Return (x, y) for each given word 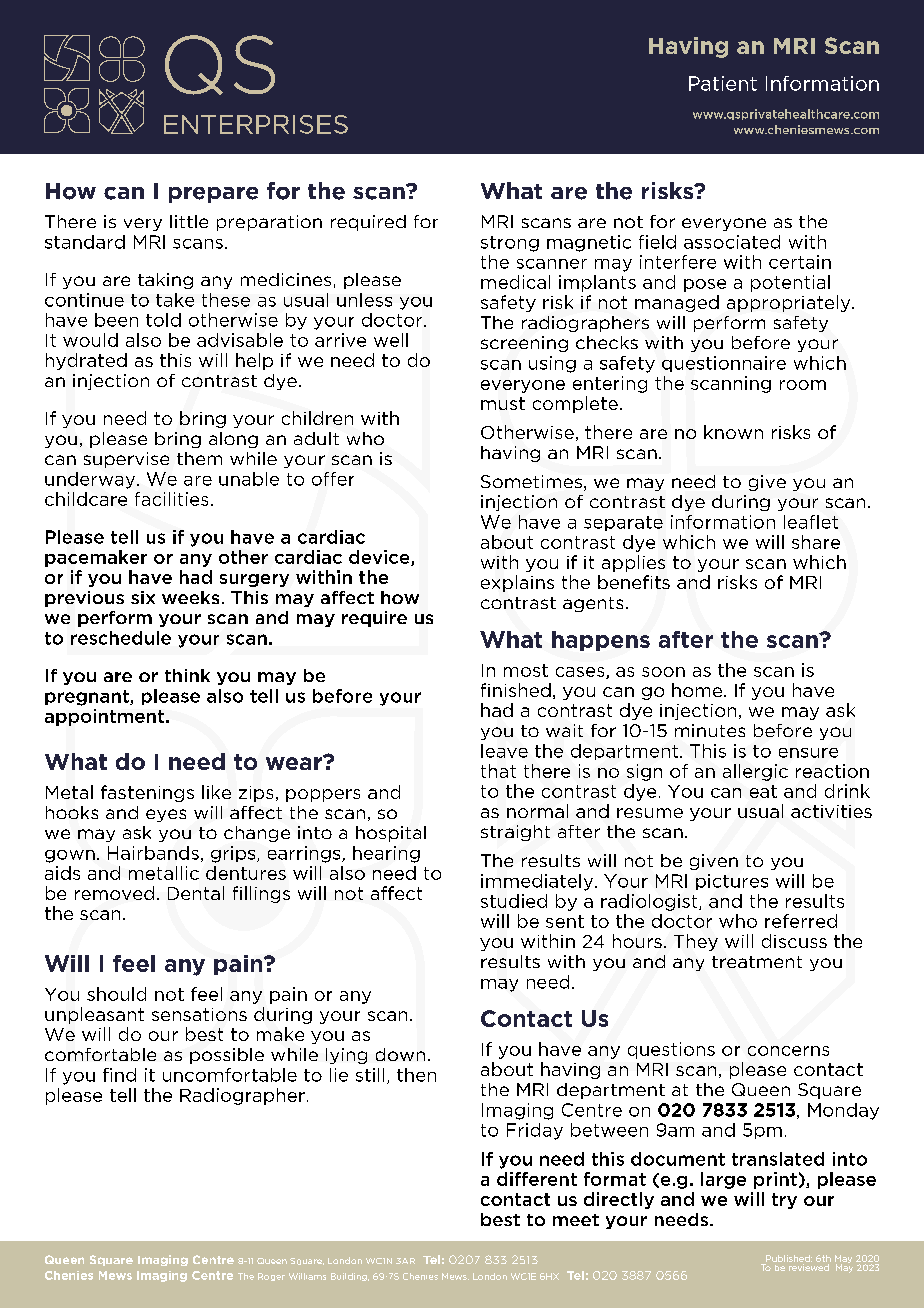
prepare (213, 195)
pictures (732, 882)
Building (350, 1277)
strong (510, 244)
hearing (386, 854)
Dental (196, 893)
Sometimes (531, 481)
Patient (723, 83)
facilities (171, 499)
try (784, 1201)
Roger (271, 1277)
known (733, 432)
